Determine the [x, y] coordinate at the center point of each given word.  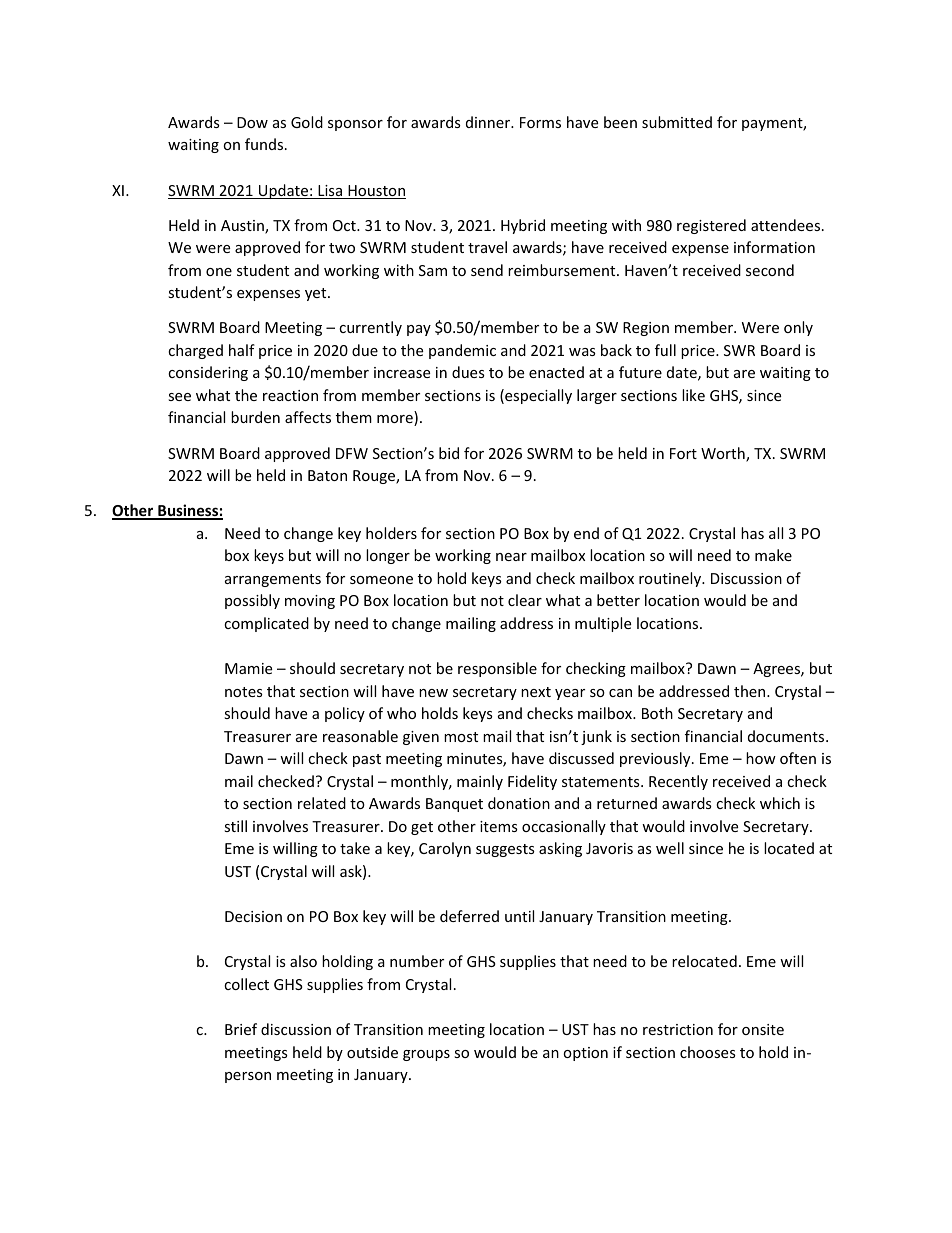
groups [426, 1055]
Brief [241, 1029]
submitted [677, 122]
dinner [489, 122]
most [461, 737]
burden [255, 417]
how [761, 758]
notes [244, 692]
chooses [708, 1052]
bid [449, 453]
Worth [724, 454]
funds [265, 144]
